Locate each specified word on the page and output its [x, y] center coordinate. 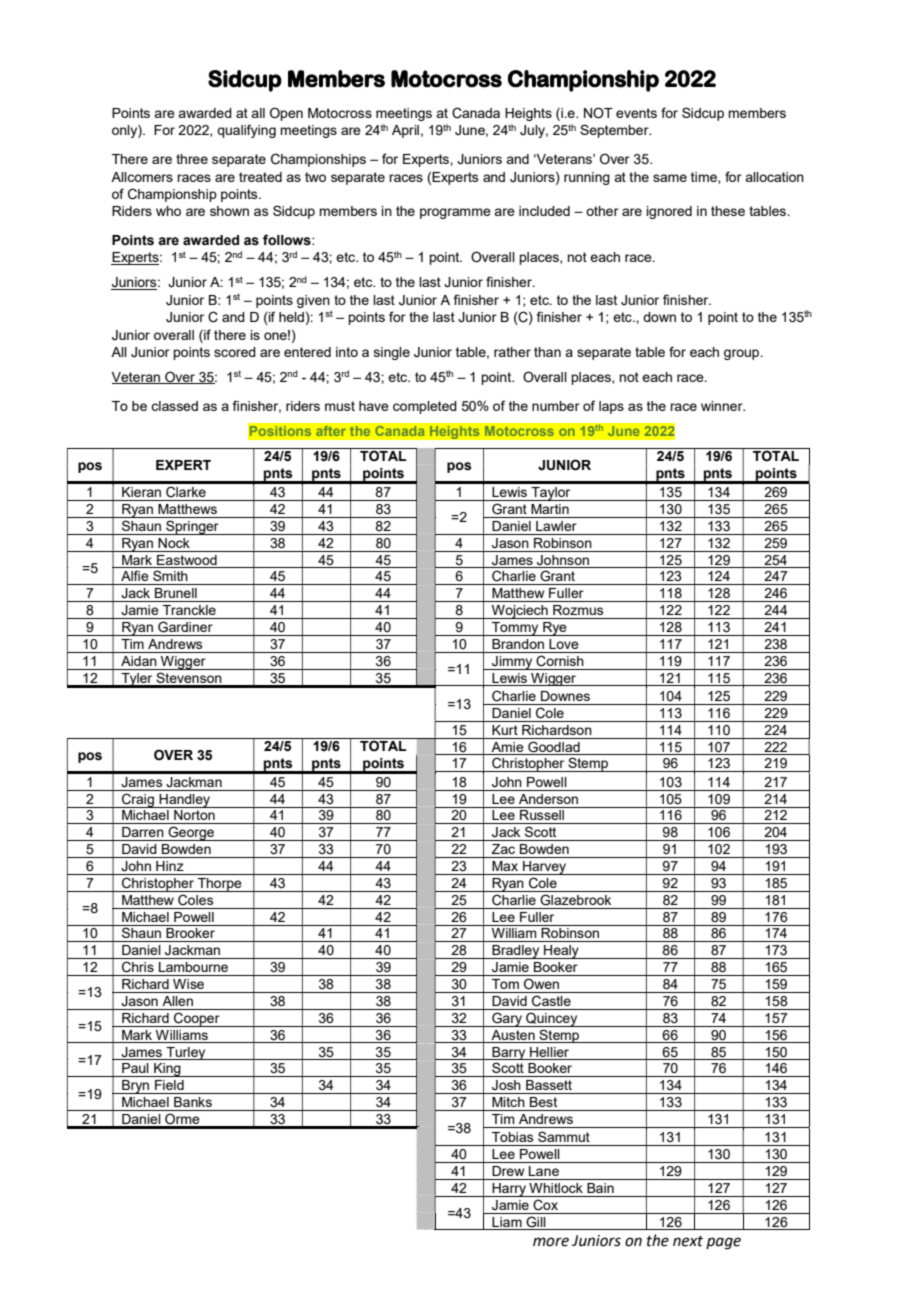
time [705, 178]
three [192, 159]
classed [174, 406]
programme [455, 213]
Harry [509, 1190]
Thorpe [220, 885]
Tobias [513, 1137]
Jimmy [512, 663]
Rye [555, 629]
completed [425, 407]
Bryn [136, 1087]
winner [723, 406]
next [688, 1241]
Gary [507, 1019]
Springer [192, 527]
